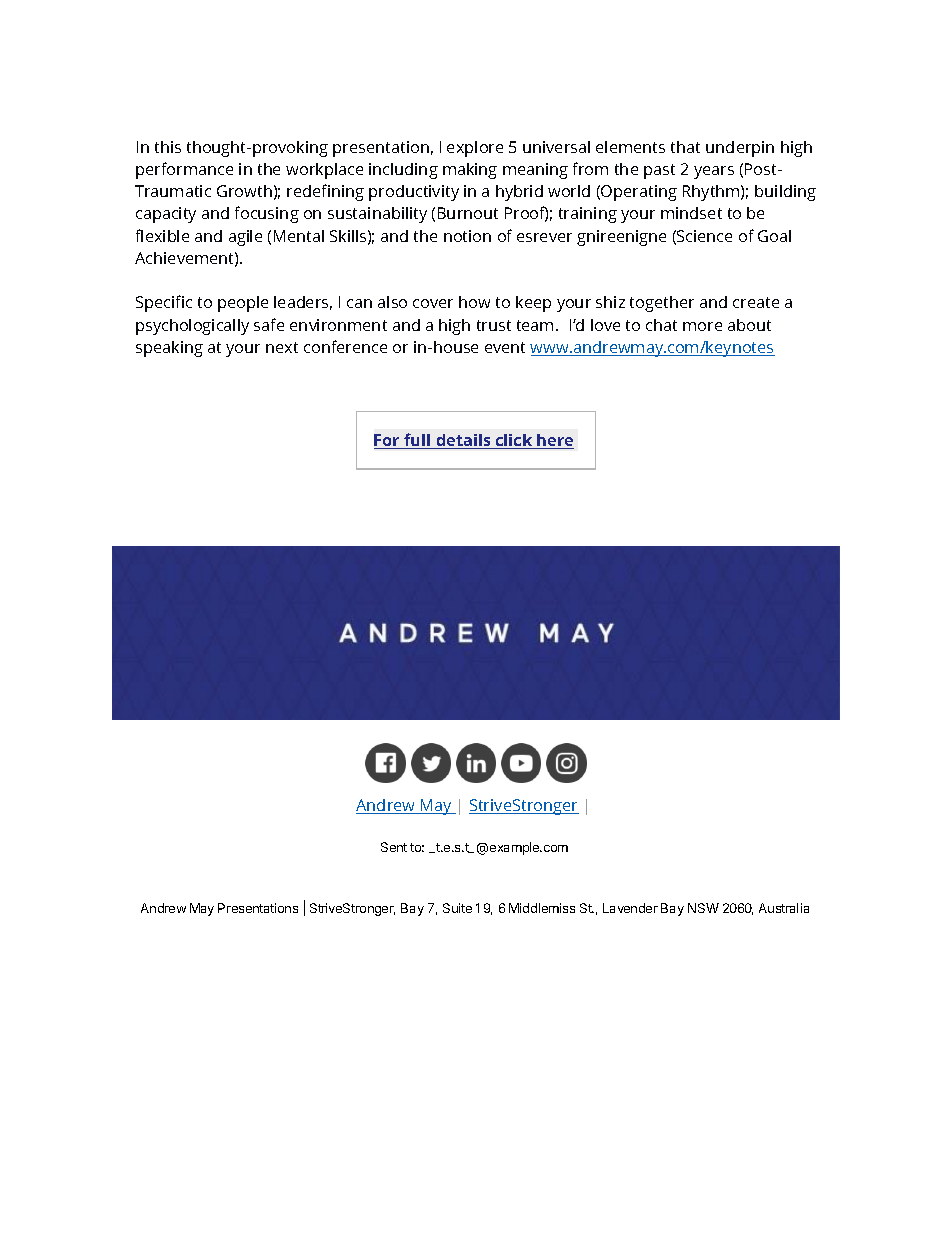  What do you see at coordinates (554, 441) in the page?
I see `here` at bounding box center [554, 441].
